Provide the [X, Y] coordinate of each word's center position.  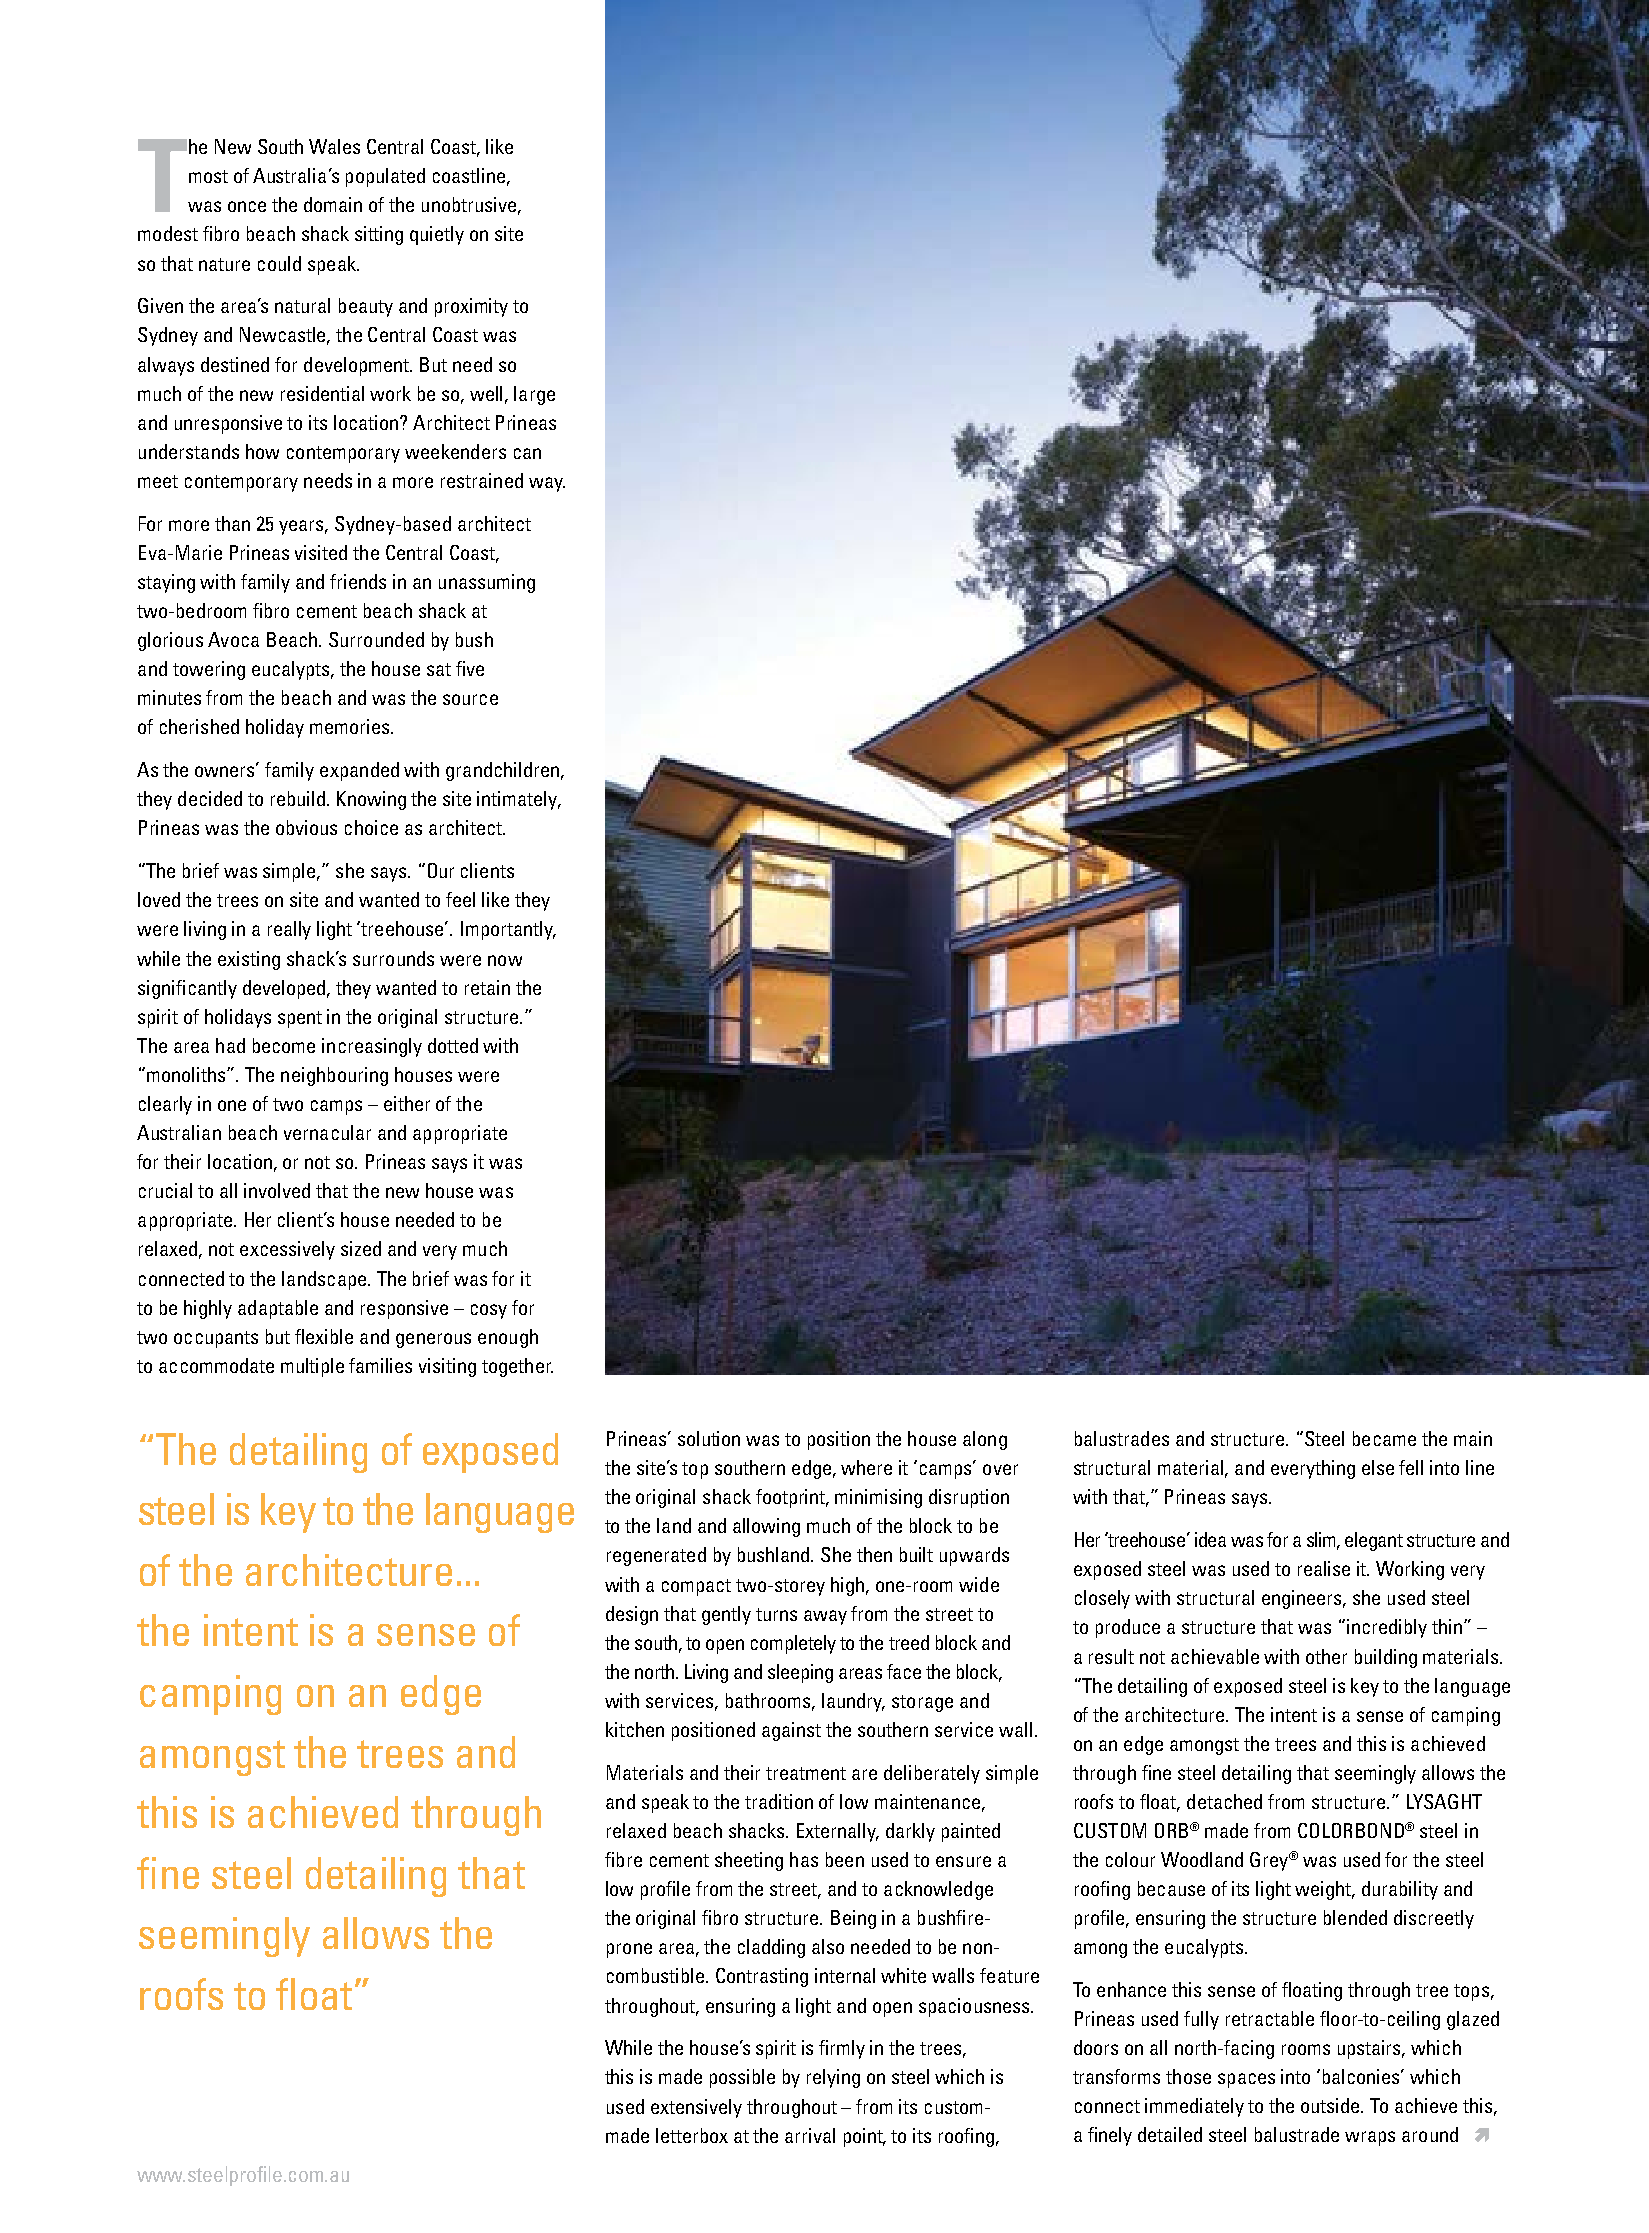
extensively [696, 2108]
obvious [306, 827]
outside [1331, 2105]
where [866, 1467]
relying [833, 2078]
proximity [471, 307]
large [534, 395]
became [1384, 1438]
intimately [518, 800]
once [247, 206]
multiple [312, 1367]
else [1378, 1467]
